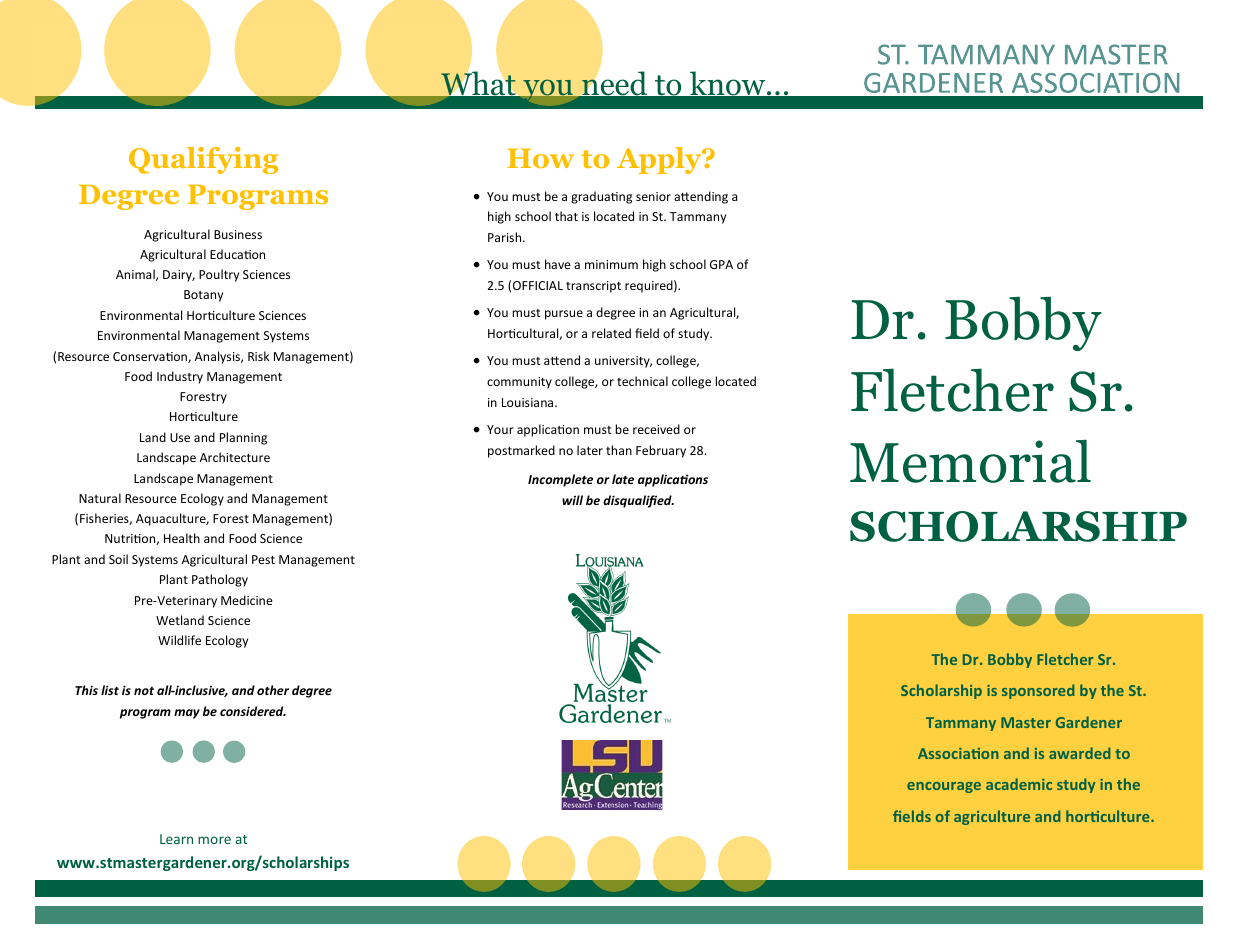 The image size is (1233, 952). Describe the element at coordinates (944, 787) in the screenshot. I see `encourage` at that location.
